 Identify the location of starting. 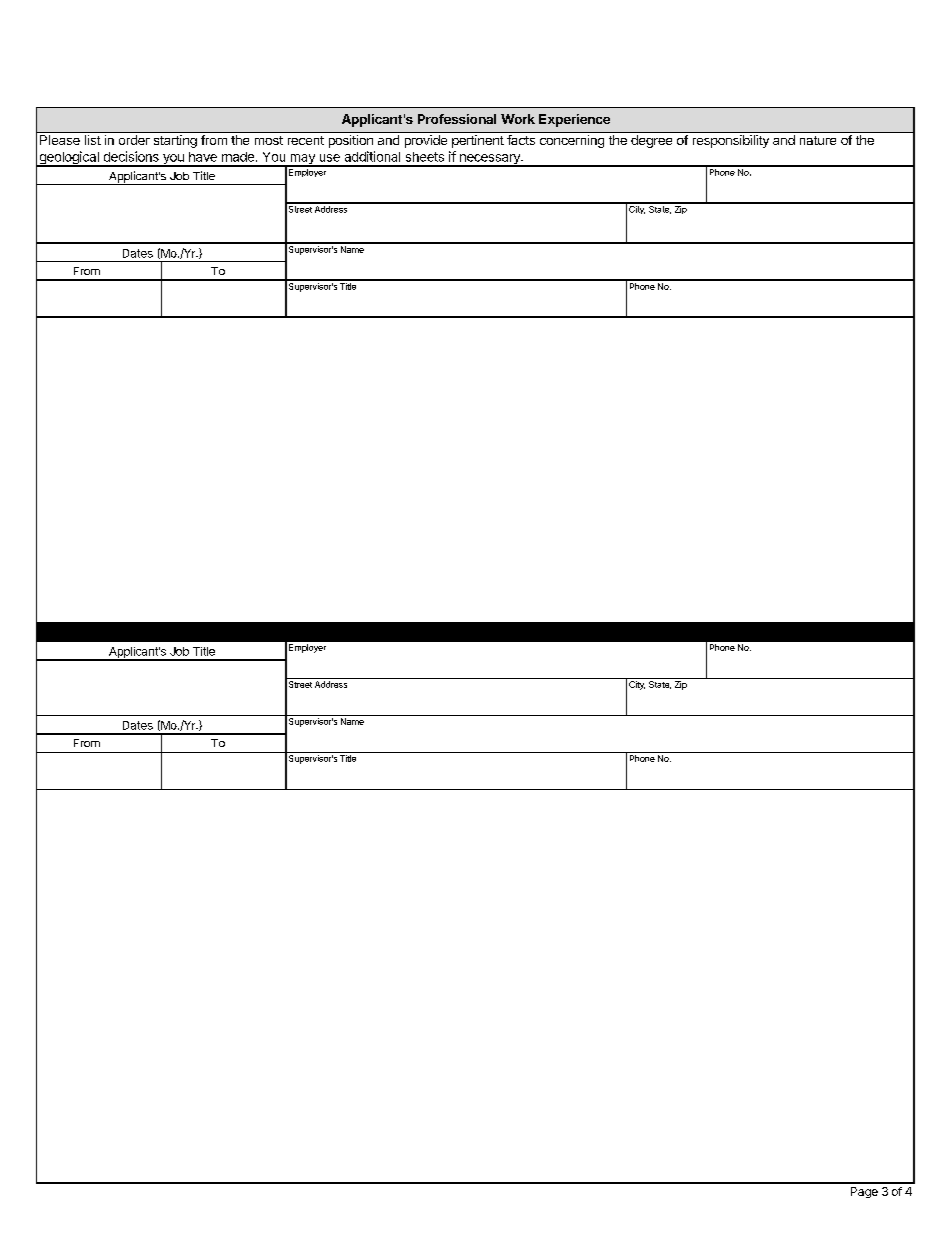
(175, 141).
